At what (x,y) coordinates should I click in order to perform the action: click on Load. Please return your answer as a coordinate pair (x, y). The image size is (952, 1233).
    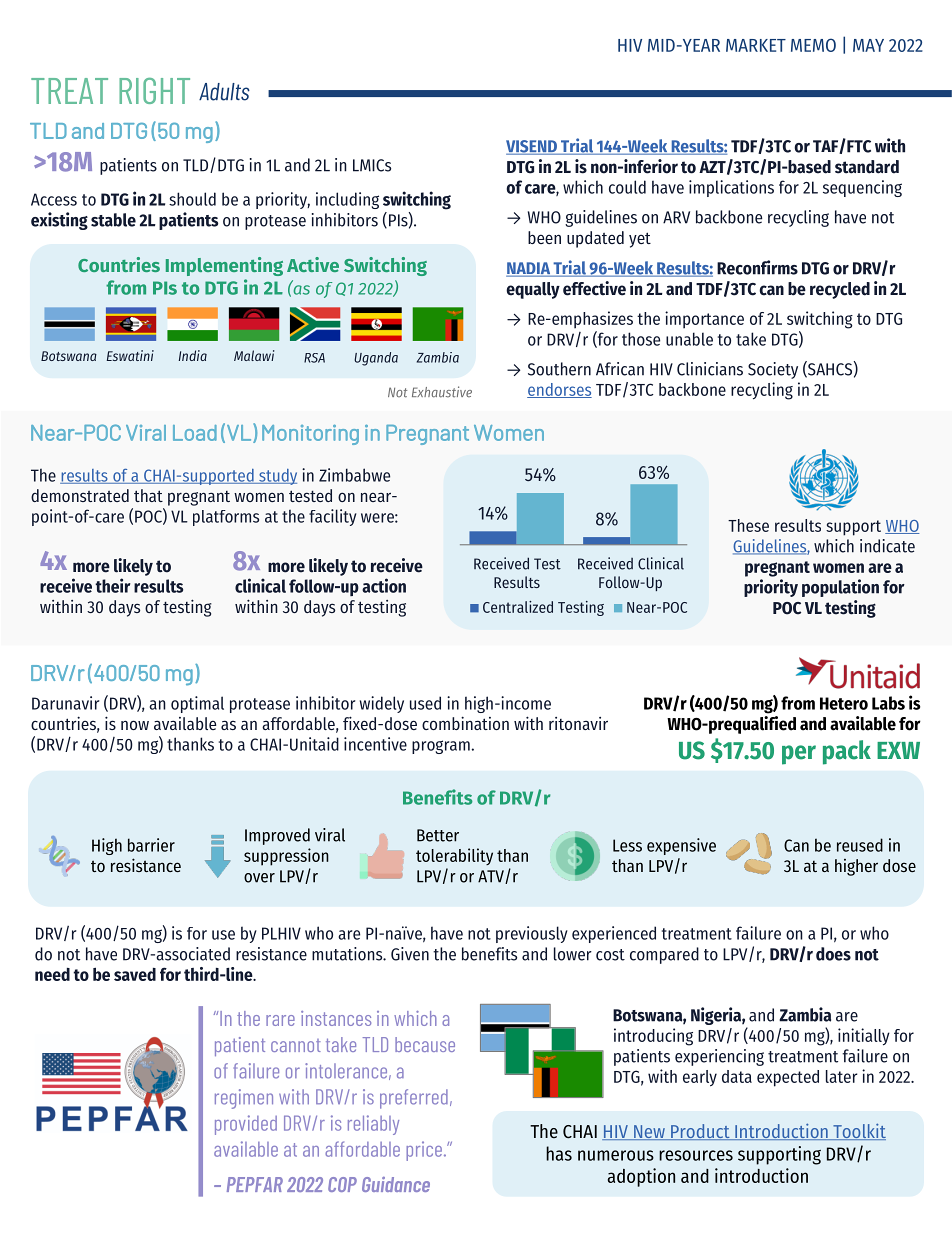
    Looking at the image, I should click on (195, 433).
